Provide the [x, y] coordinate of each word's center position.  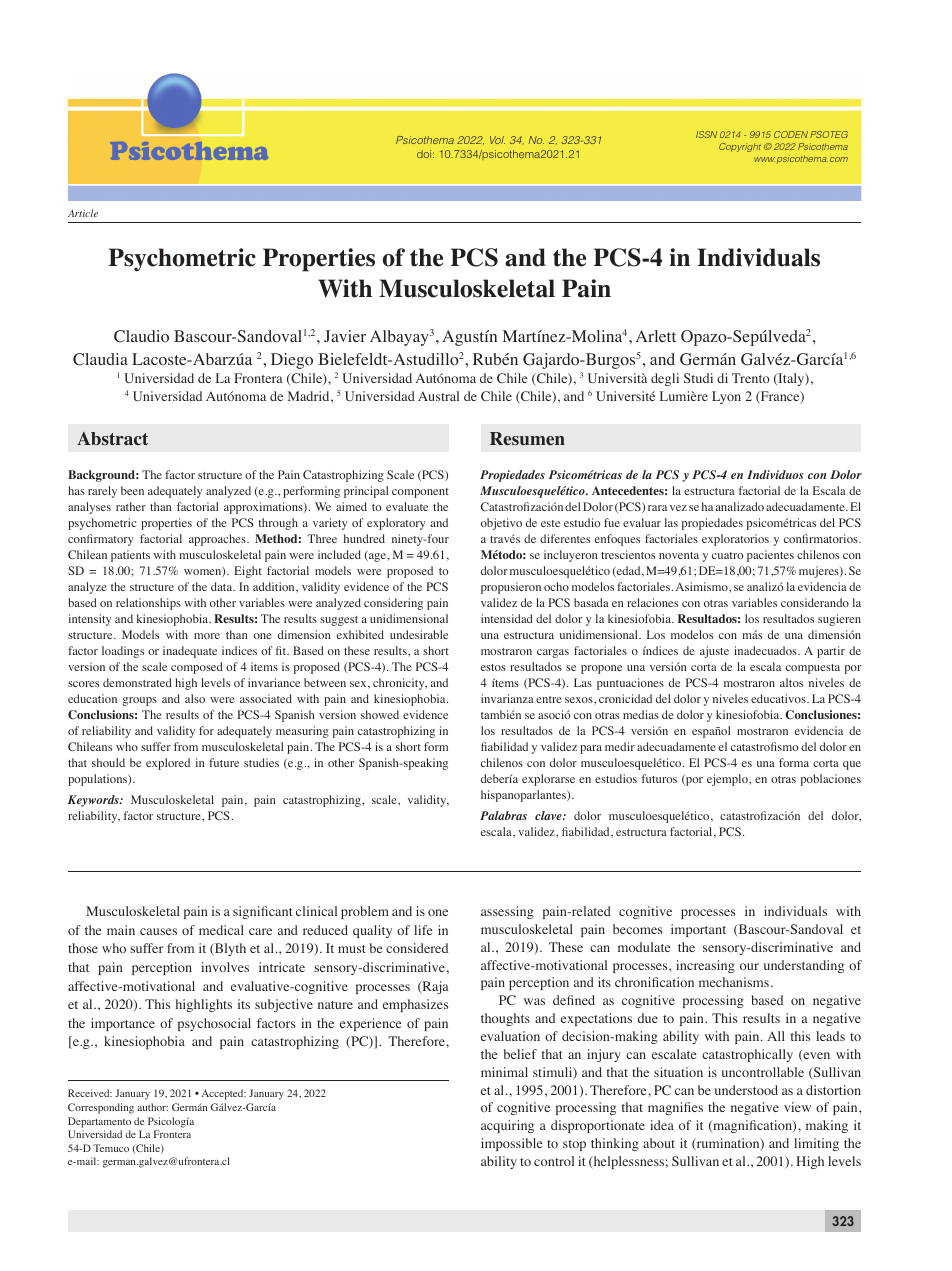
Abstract [112, 439]
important [698, 930]
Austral [438, 396]
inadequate [190, 652]
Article [83, 213]
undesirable [419, 634]
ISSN [706, 134]
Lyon [726, 397]
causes [158, 931]
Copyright [740, 147]
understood [746, 1090]
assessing [507, 912]
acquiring [507, 1126]
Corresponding [101, 1108]
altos [791, 682]
